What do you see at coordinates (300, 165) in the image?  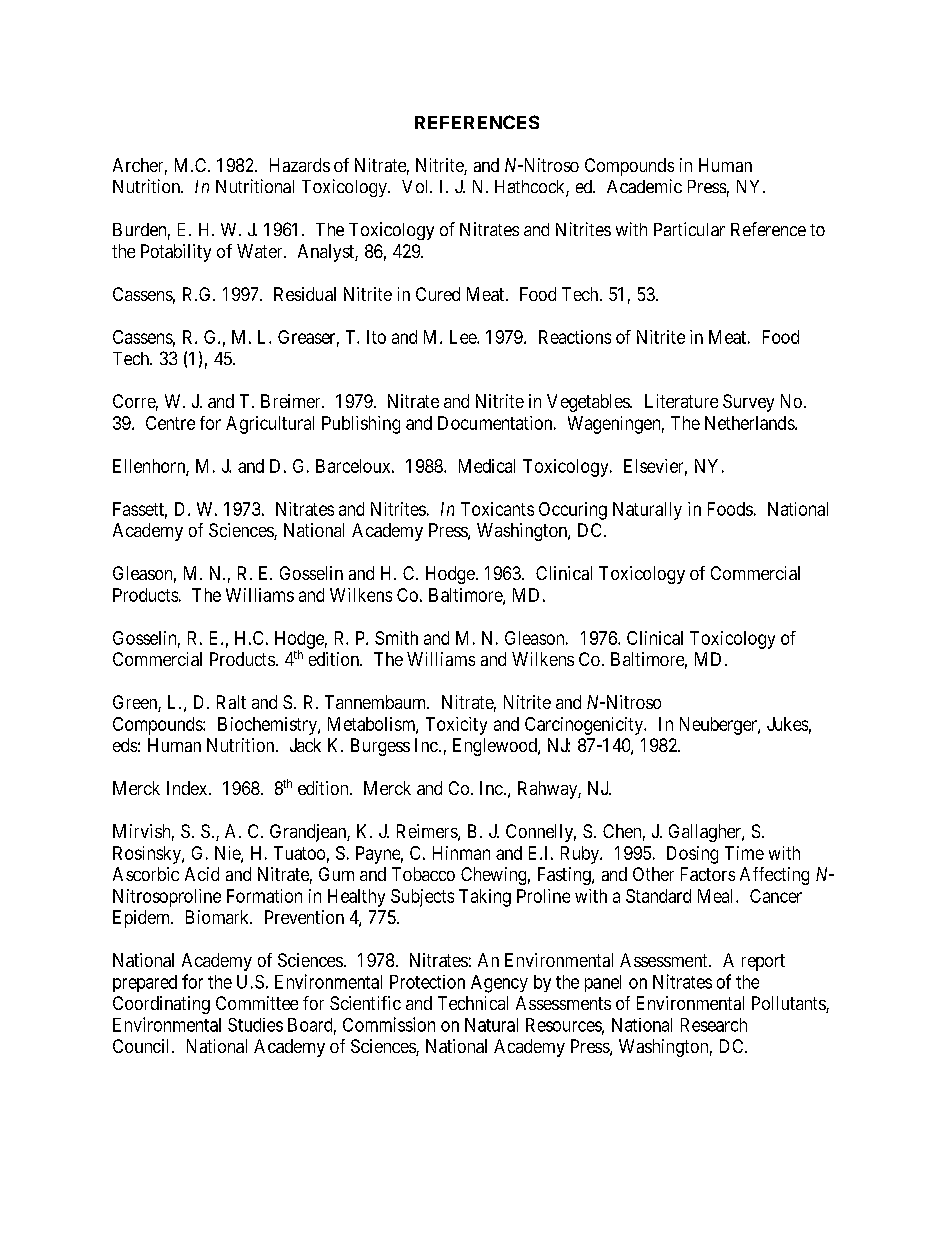 I see `Hazards` at bounding box center [300, 165].
